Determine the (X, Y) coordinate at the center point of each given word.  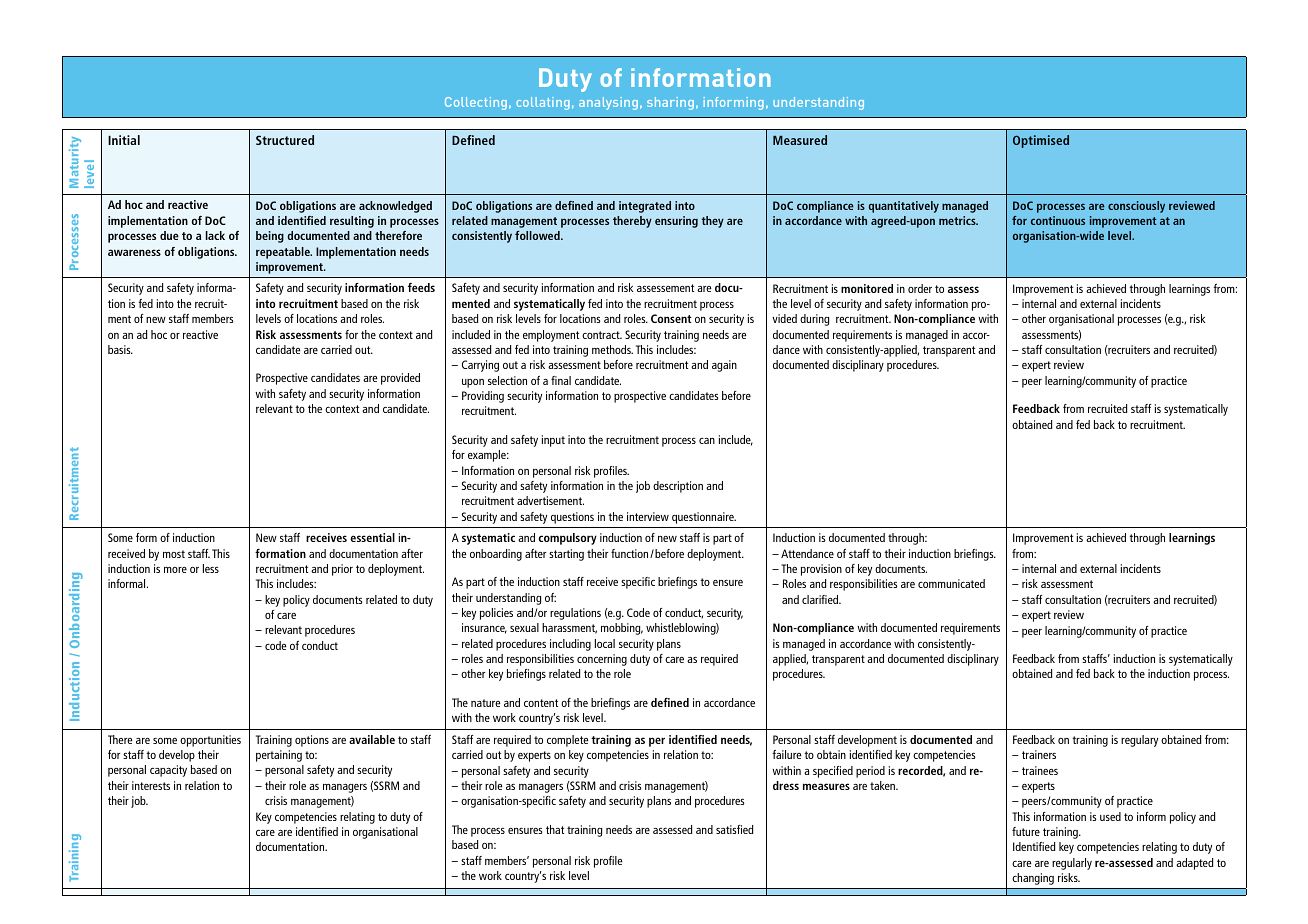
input (553, 441)
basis (120, 349)
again (724, 366)
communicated (951, 583)
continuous (1058, 220)
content (541, 703)
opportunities (210, 741)
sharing (670, 103)
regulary (1139, 741)
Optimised (1041, 141)
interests (151, 785)
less (211, 568)
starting (566, 555)
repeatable (284, 253)
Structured (285, 140)
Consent (671, 318)
